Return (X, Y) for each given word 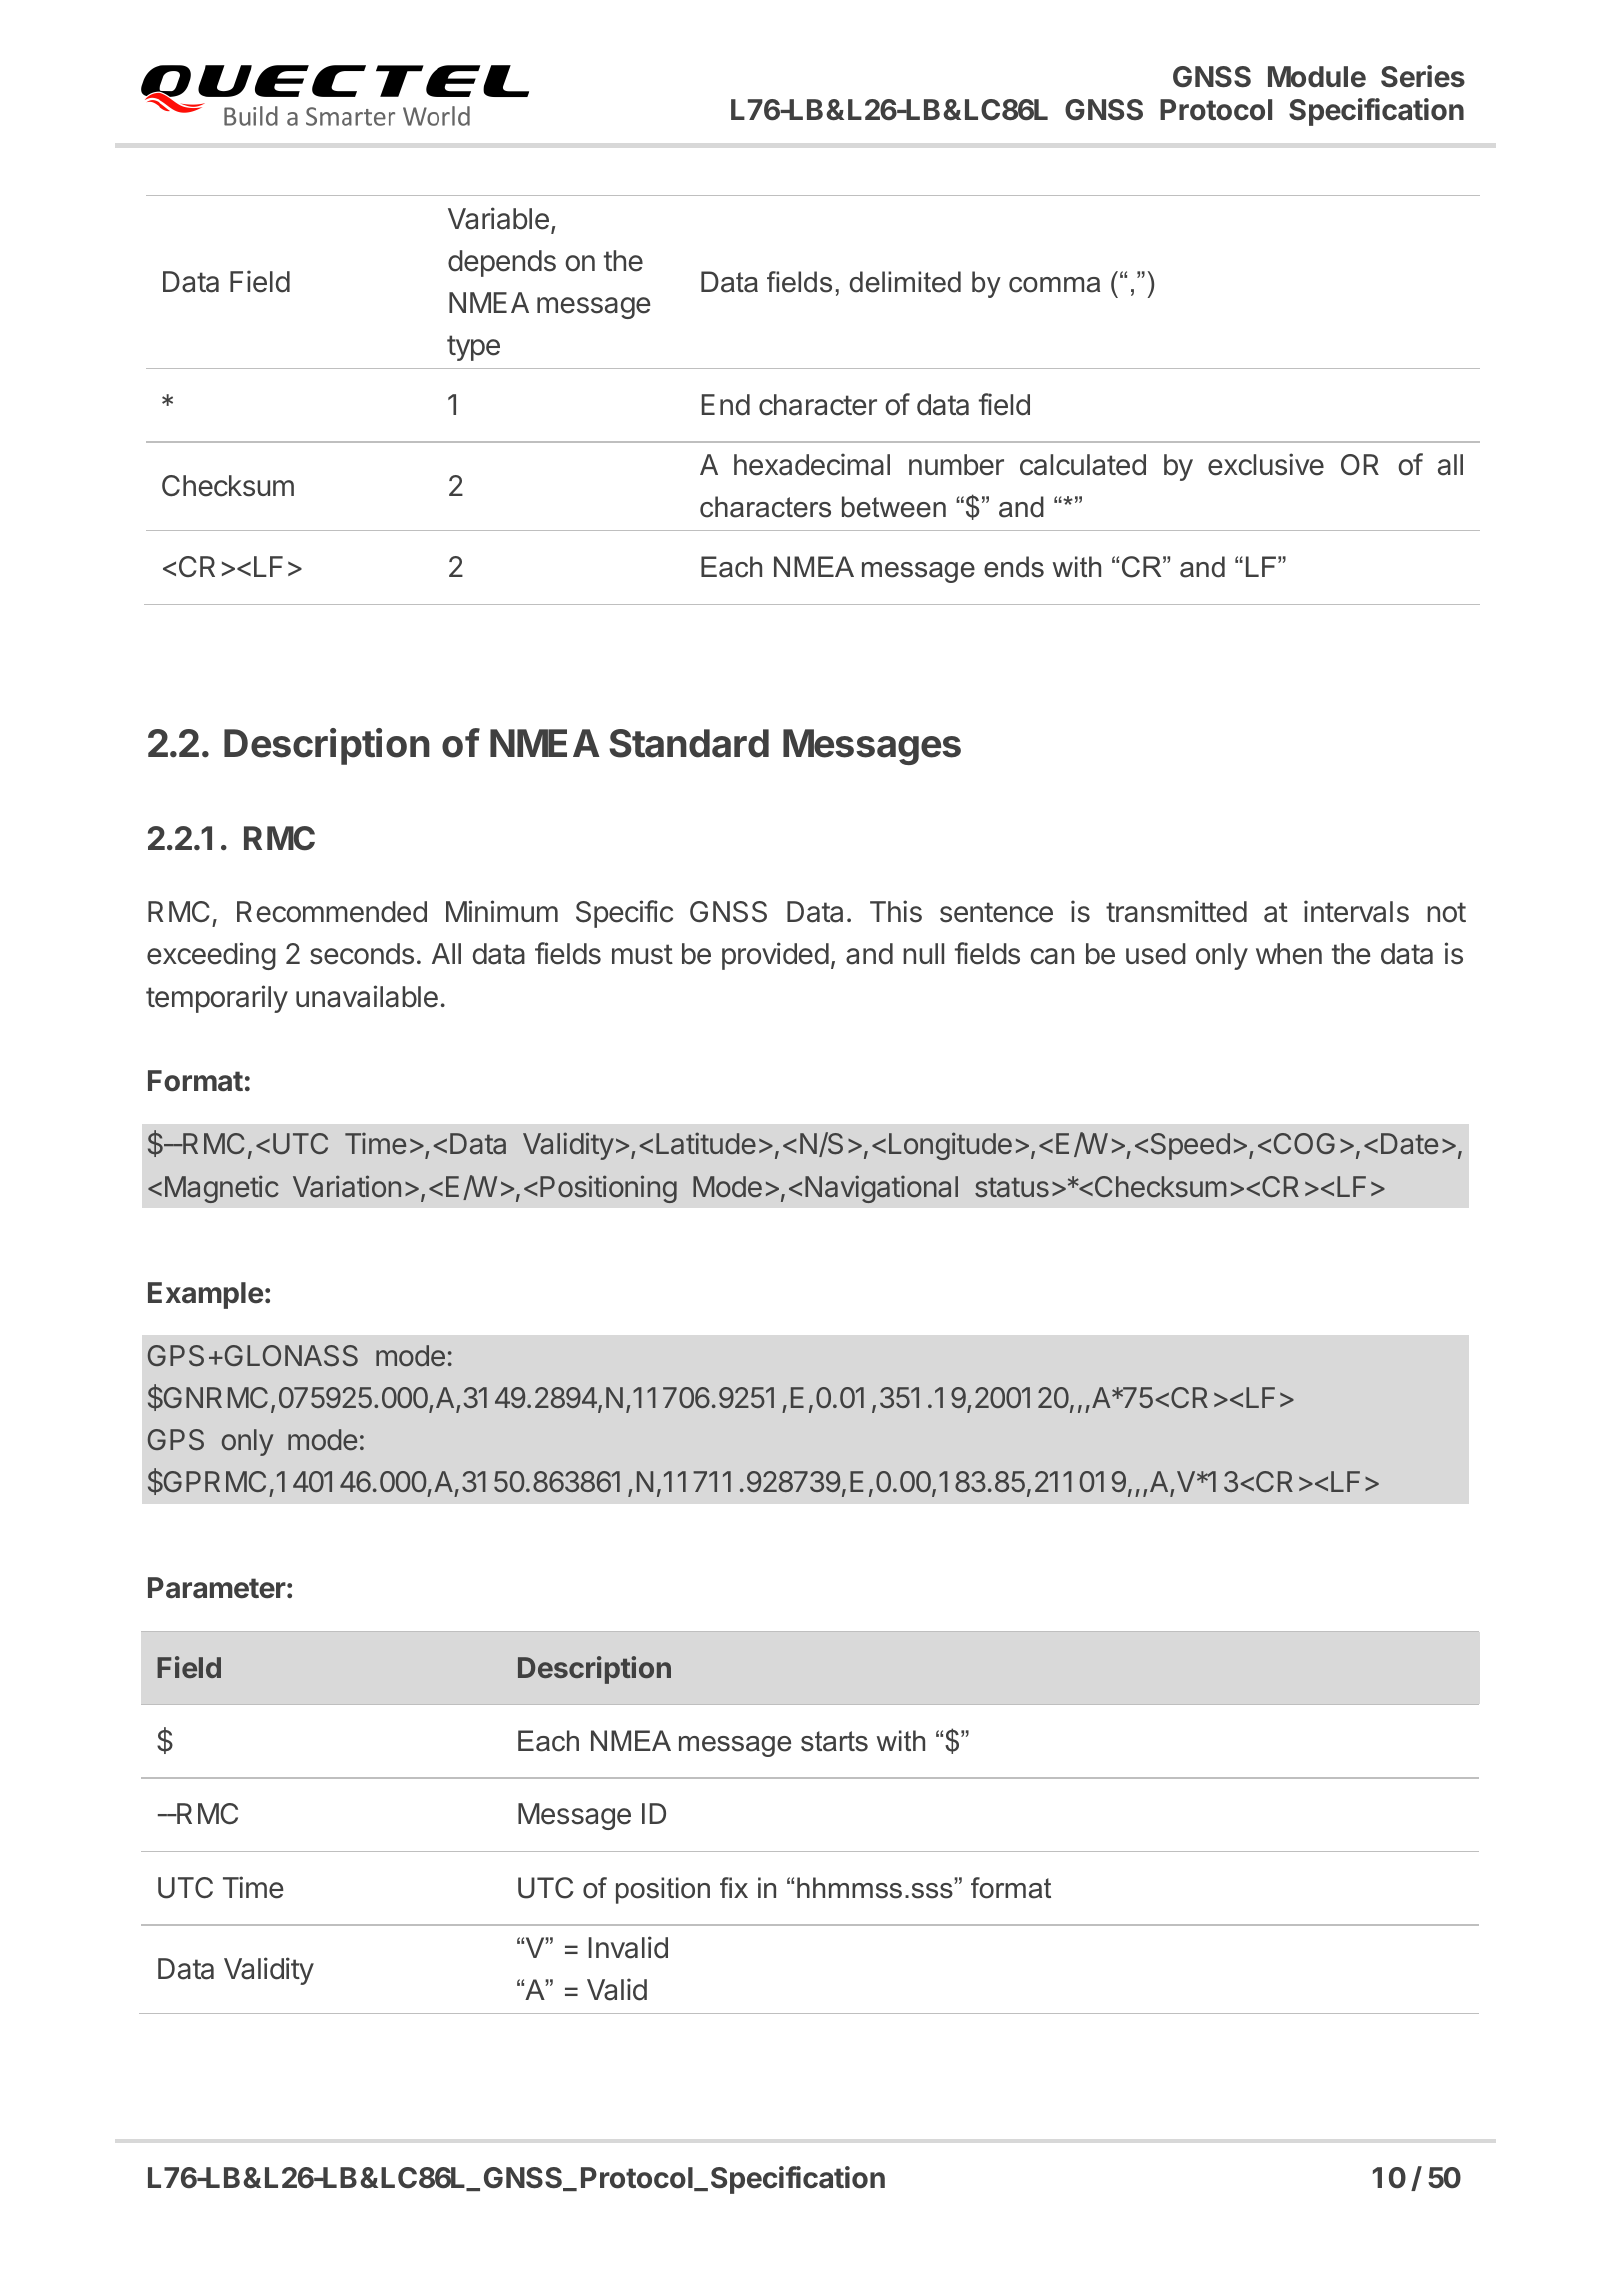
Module (1317, 77)
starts (834, 1741)
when (1289, 954)
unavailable (367, 996)
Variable (498, 218)
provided (775, 956)
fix (734, 1887)
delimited (905, 282)
